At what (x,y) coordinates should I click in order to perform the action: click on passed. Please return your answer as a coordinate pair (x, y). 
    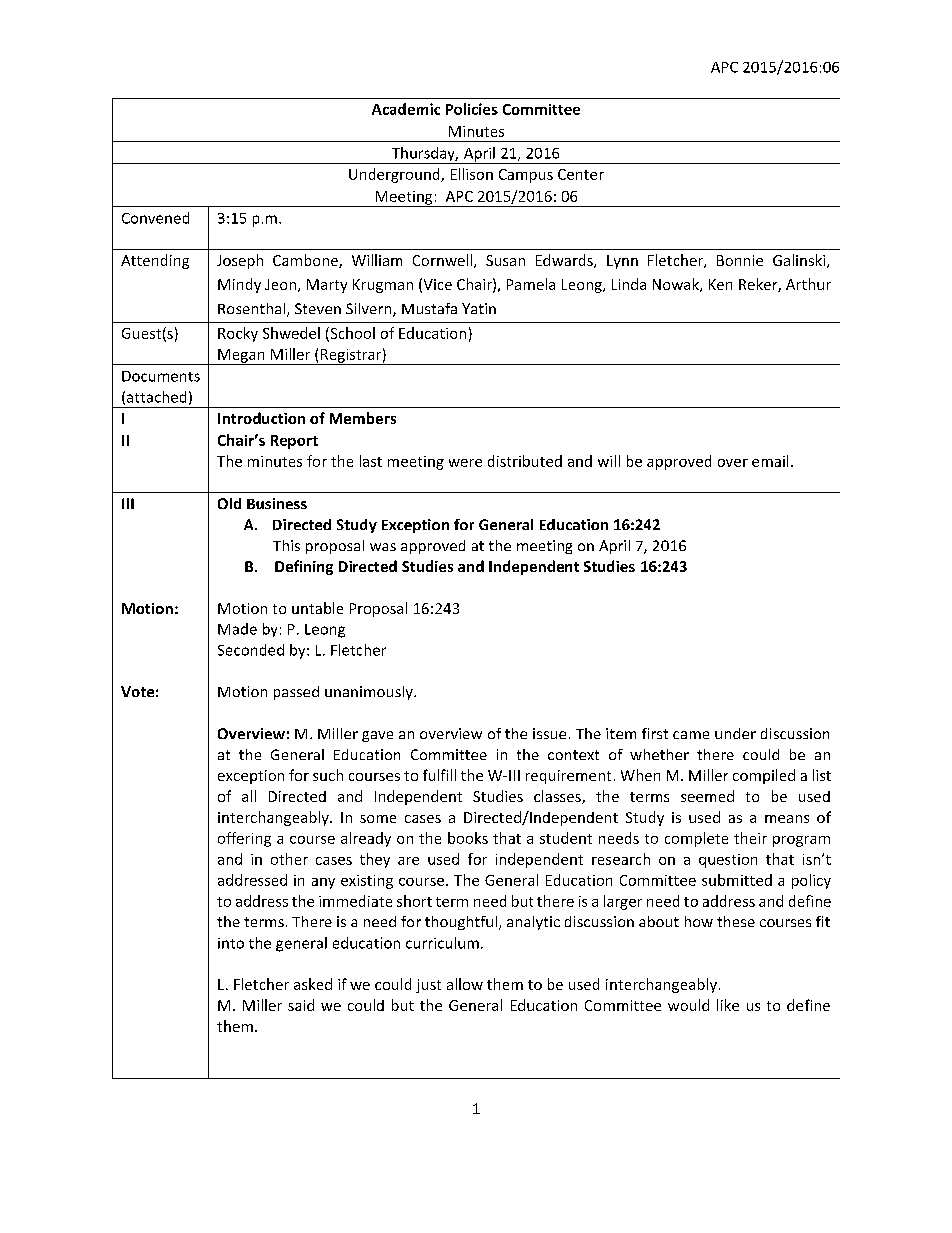
    Looking at the image, I should click on (296, 693).
